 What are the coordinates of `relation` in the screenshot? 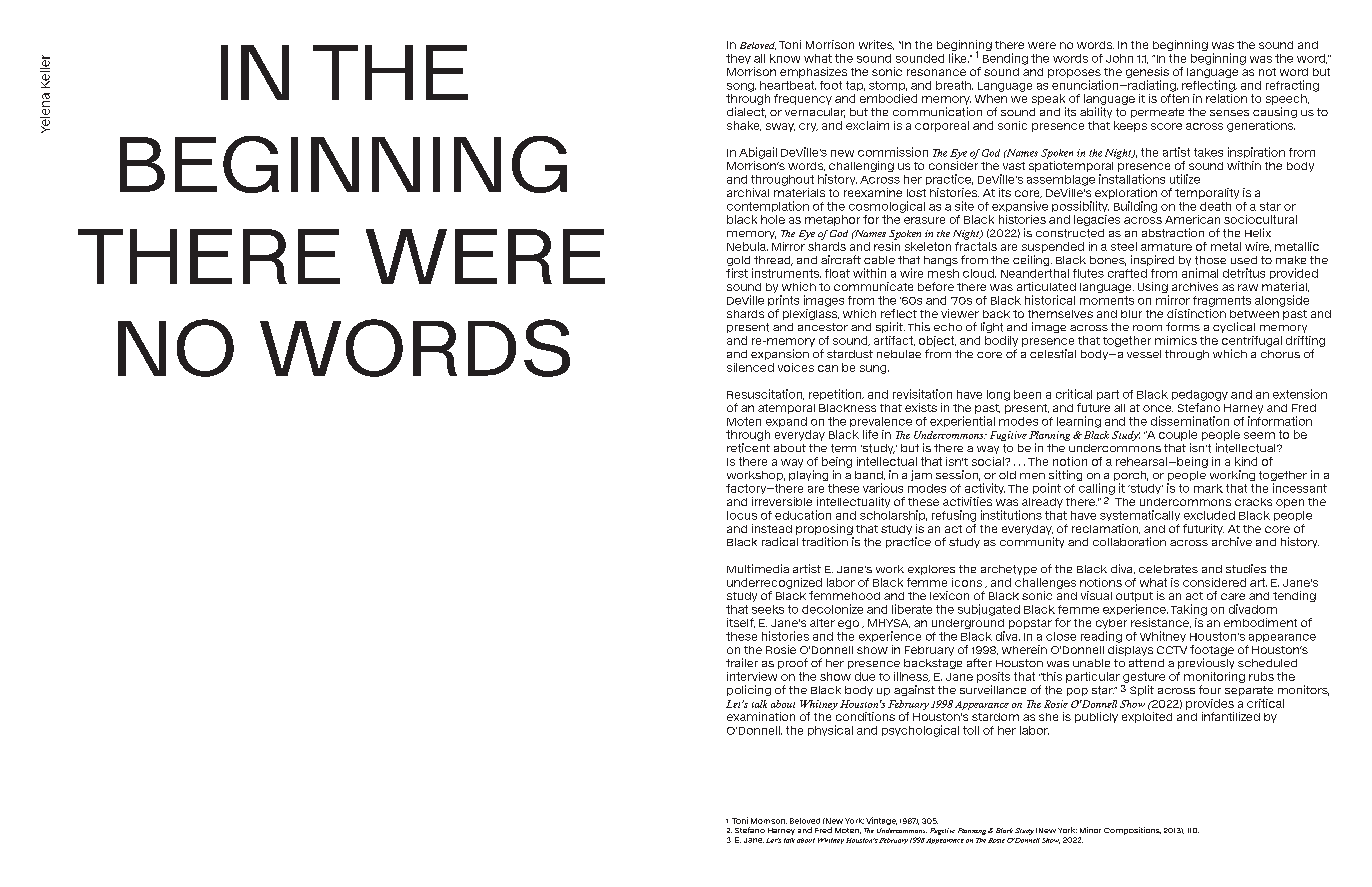 It's located at (1226, 97).
